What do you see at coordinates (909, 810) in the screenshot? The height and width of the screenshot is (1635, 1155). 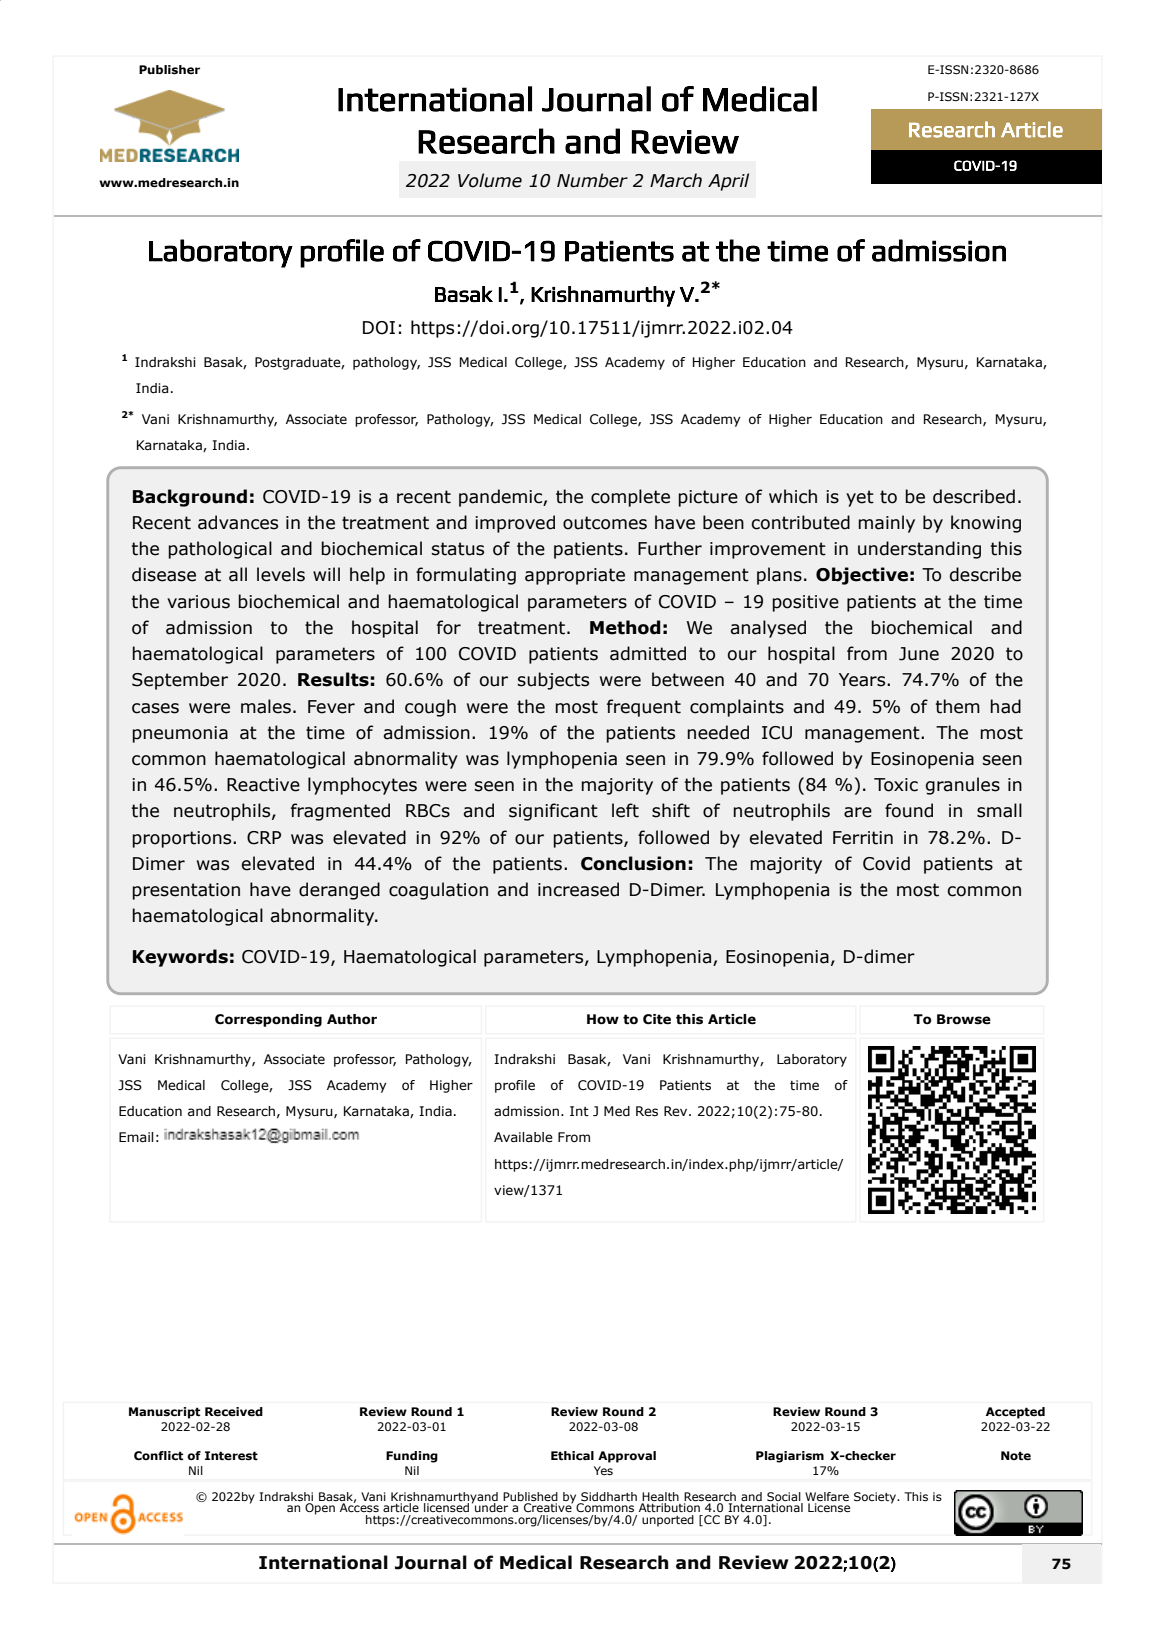 I see `found` at bounding box center [909, 810].
